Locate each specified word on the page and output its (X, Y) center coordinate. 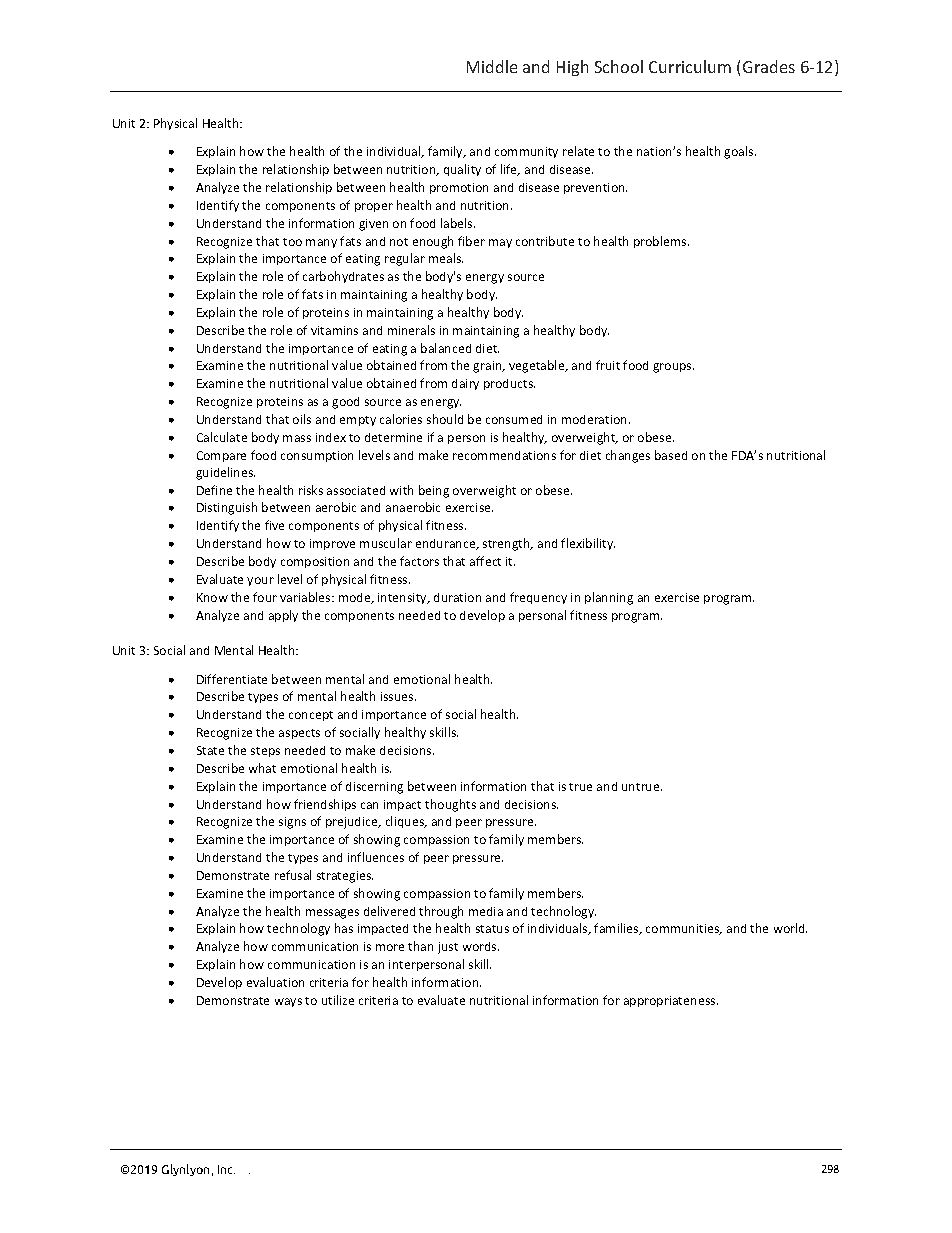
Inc (226, 1169)
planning (609, 598)
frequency (538, 598)
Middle (492, 66)
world (790, 928)
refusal (293, 875)
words (481, 946)
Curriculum (690, 66)
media (486, 911)
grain (488, 367)
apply (283, 616)
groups (673, 368)
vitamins (334, 330)
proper (374, 207)
